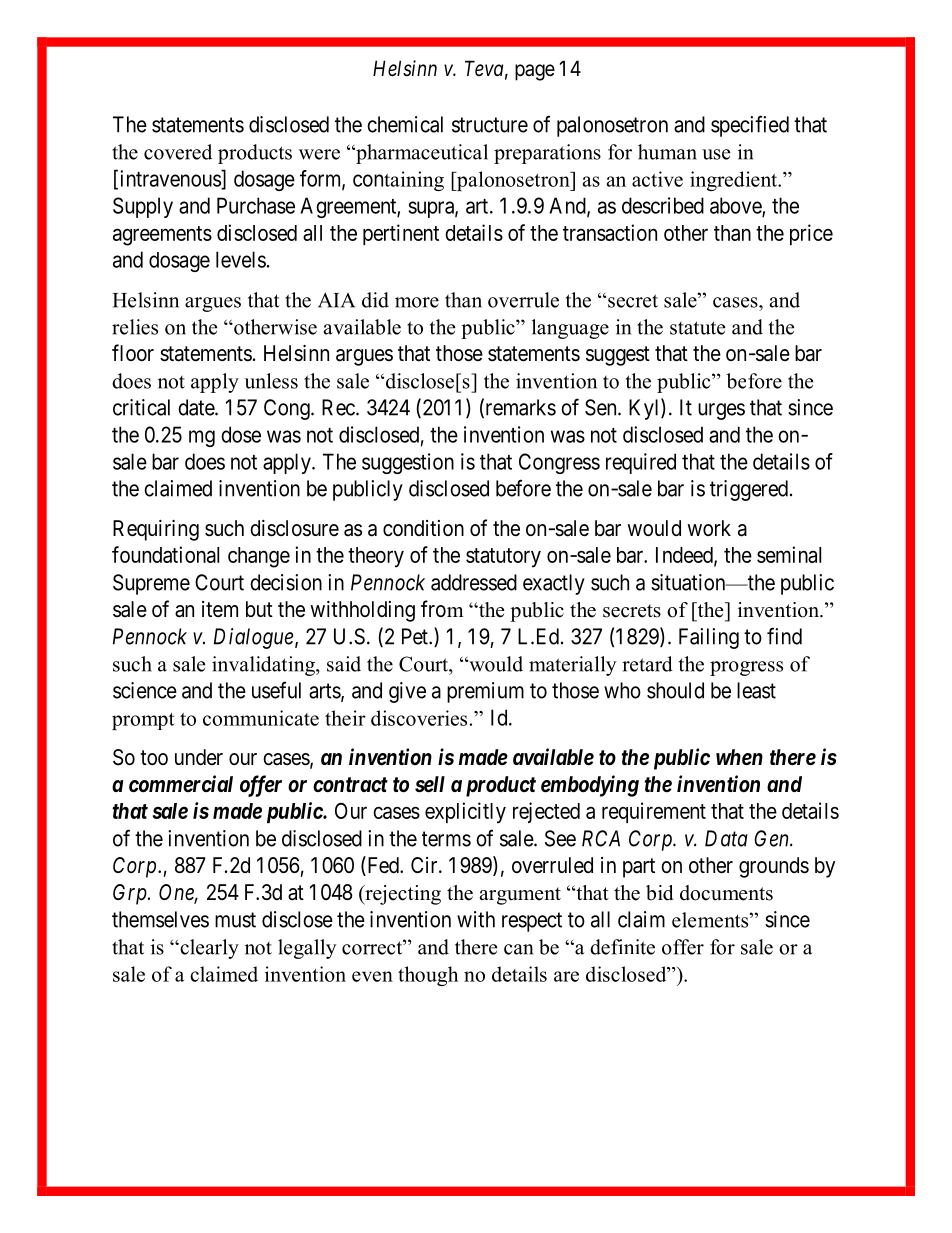 The height and width of the image is (1233, 952). What do you see at coordinates (697, 328) in the image?
I see `statute` at bounding box center [697, 328].
